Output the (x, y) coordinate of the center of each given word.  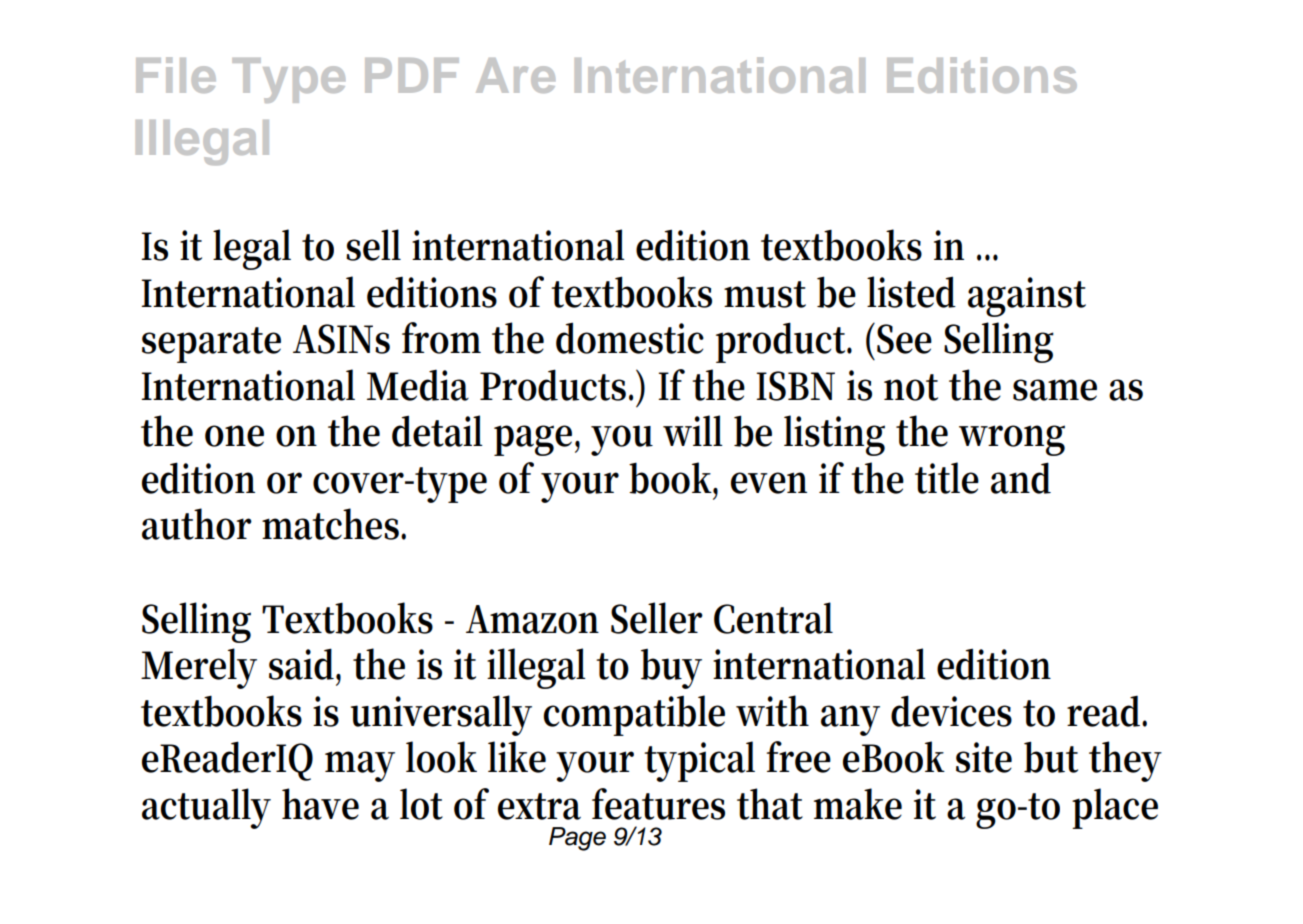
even (769, 483)
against (1027, 297)
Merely (199, 668)
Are (515, 75)
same (1055, 390)
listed (911, 292)
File (176, 75)
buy (671, 669)
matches (332, 524)
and (1021, 478)
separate (211, 345)
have (320, 804)
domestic (630, 338)
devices (951, 711)
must (765, 294)
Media (418, 385)
